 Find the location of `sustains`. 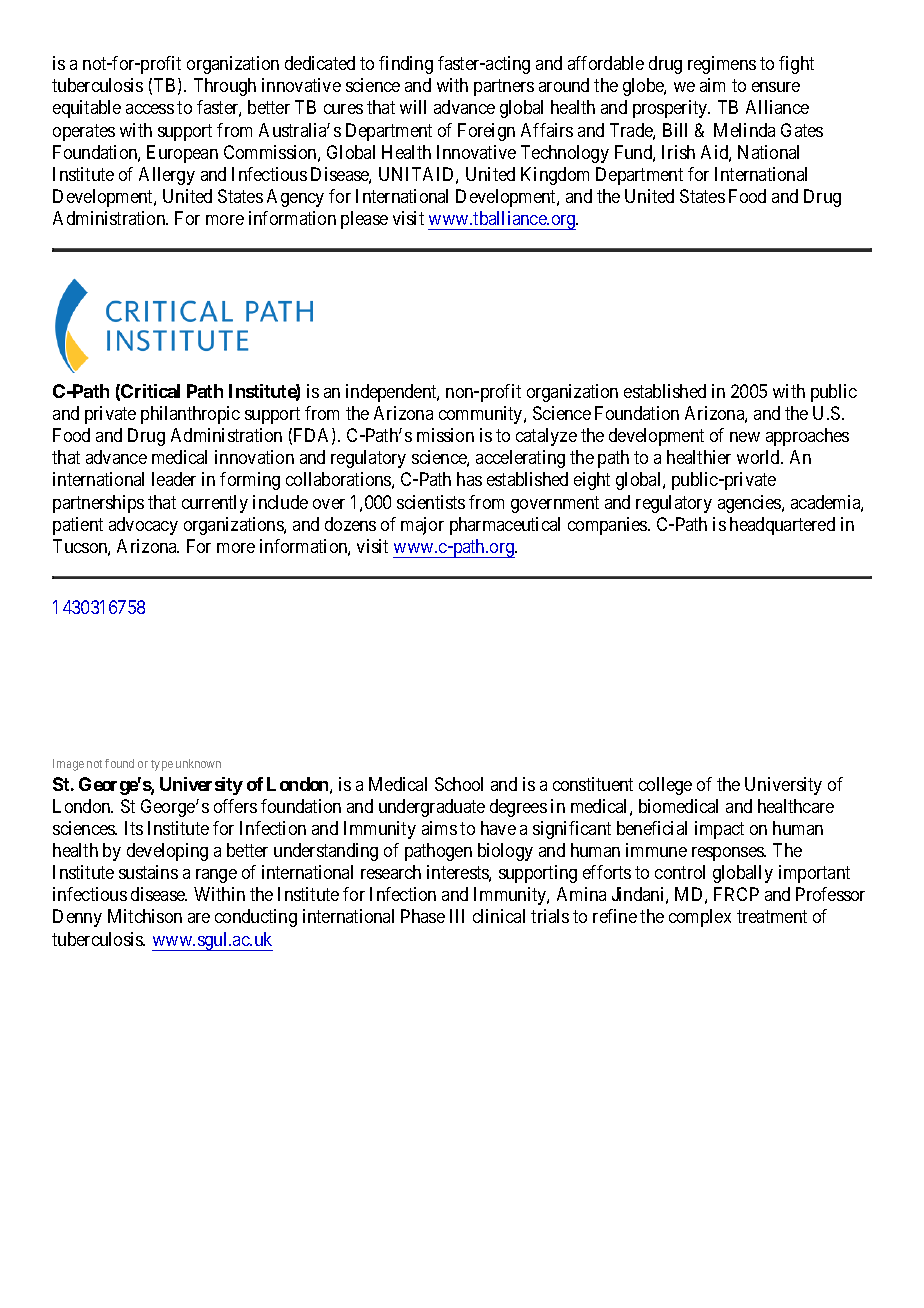

sustains is located at coordinates (148, 872).
